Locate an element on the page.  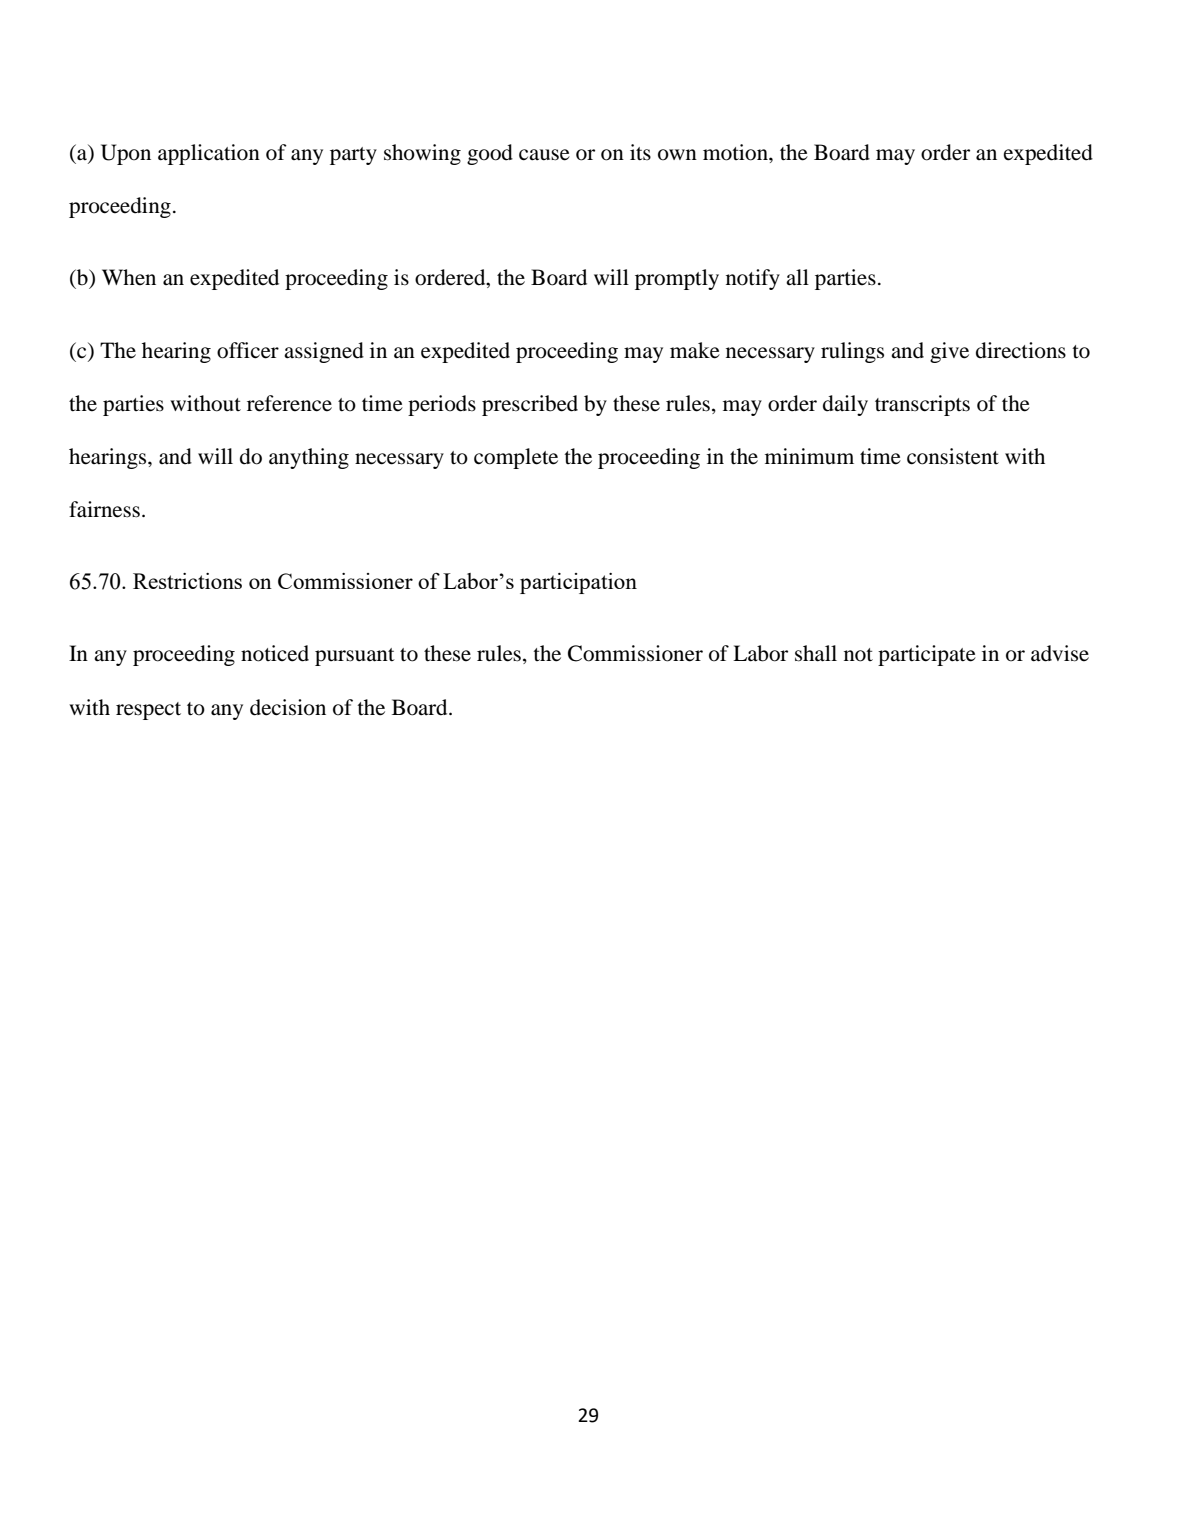
cause is located at coordinates (544, 155).
